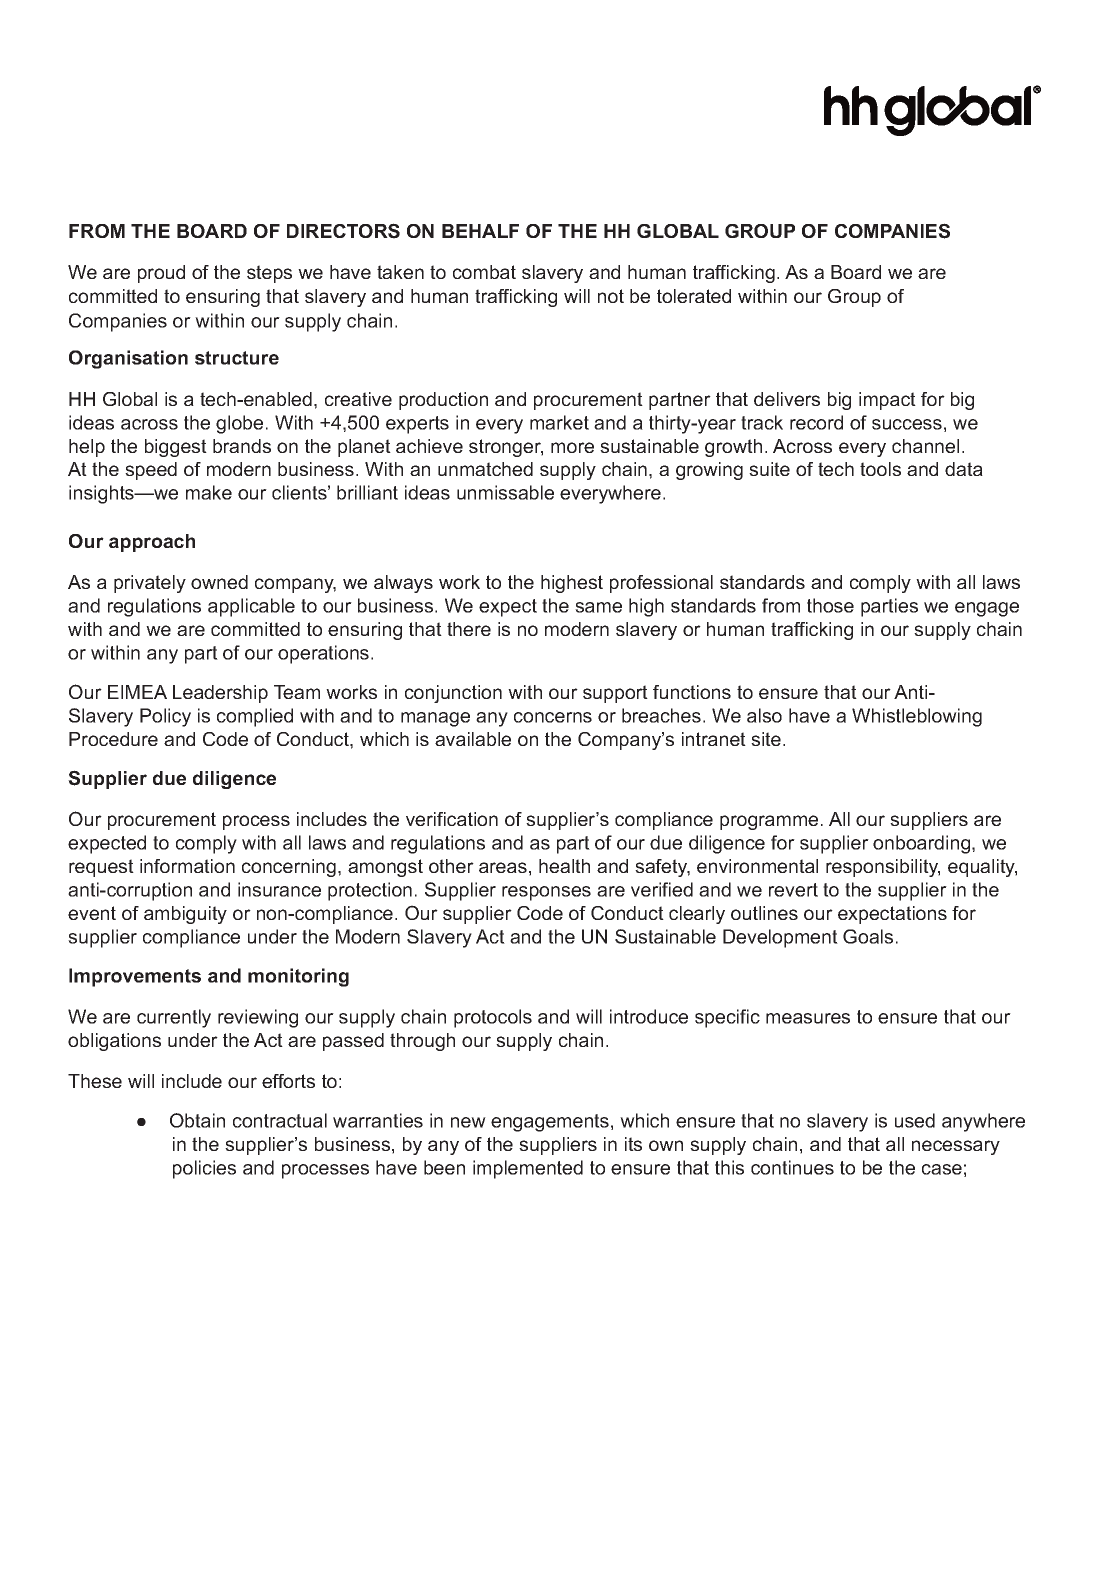 The height and width of the image is (1570, 1111). What do you see at coordinates (161, 274) in the image?
I see `proud` at bounding box center [161, 274].
